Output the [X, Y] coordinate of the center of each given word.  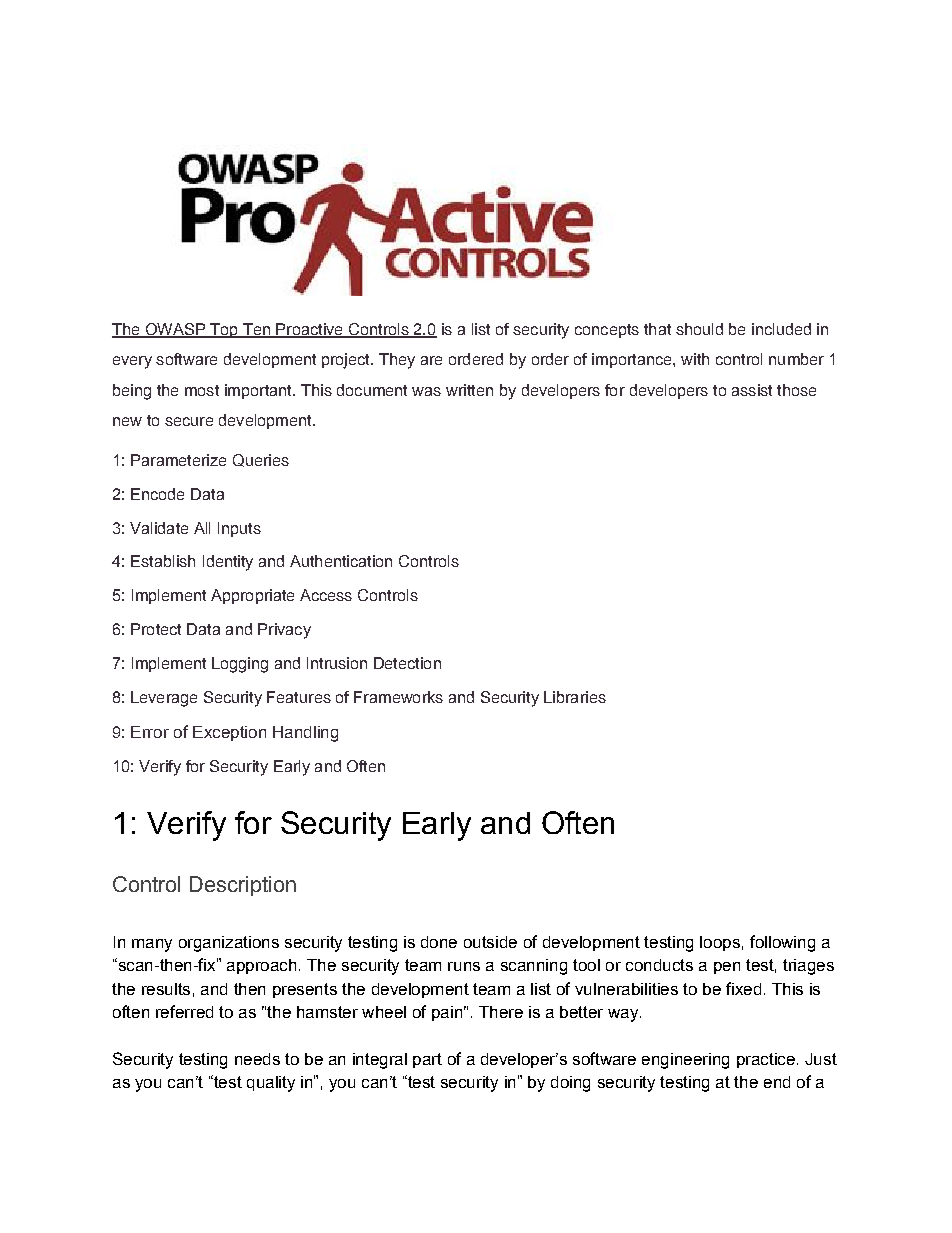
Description [243, 886]
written [469, 390]
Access [326, 595]
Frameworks [398, 697]
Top [224, 330]
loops [720, 943]
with [695, 359]
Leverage [164, 699]
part [427, 1060]
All [202, 528]
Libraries [575, 697]
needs [257, 1059]
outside [490, 942]
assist [752, 390]
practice [766, 1060]
